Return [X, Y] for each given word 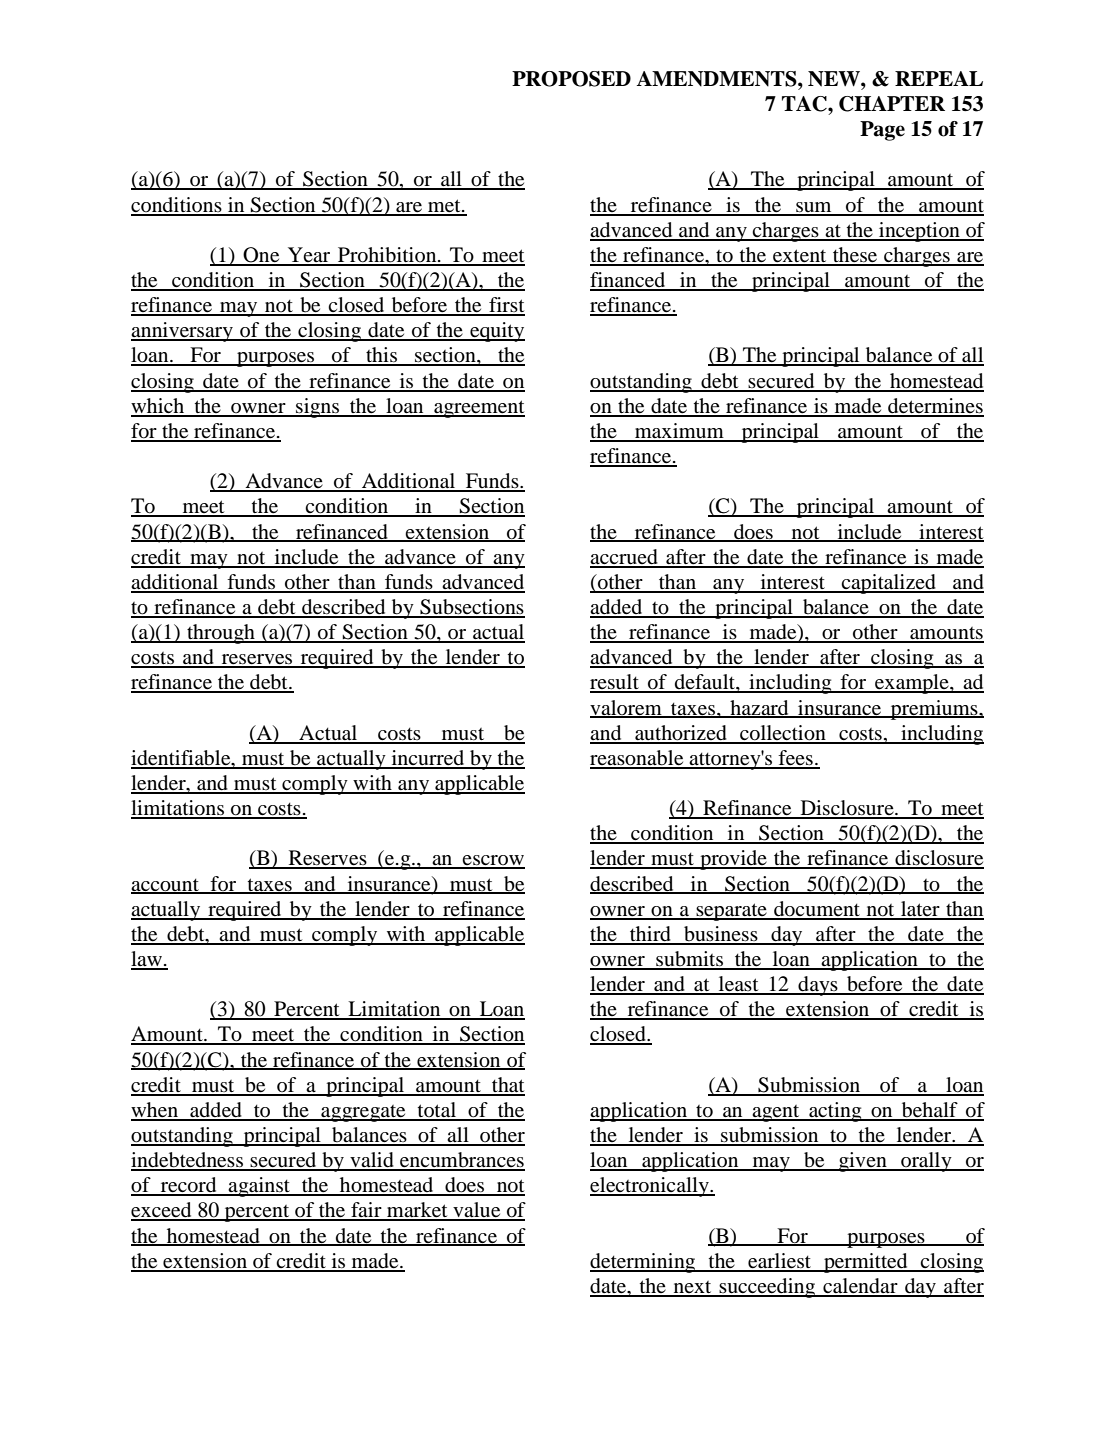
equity [496, 332]
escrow [493, 861]
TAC [805, 104]
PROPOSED [571, 79]
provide [733, 860]
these [855, 256]
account [166, 886]
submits [689, 960]
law [148, 960]
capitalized [889, 584]
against [260, 1187]
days [818, 986]
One [261, 256]
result [615, 683]
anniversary [183, 332]
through [221, 634]
